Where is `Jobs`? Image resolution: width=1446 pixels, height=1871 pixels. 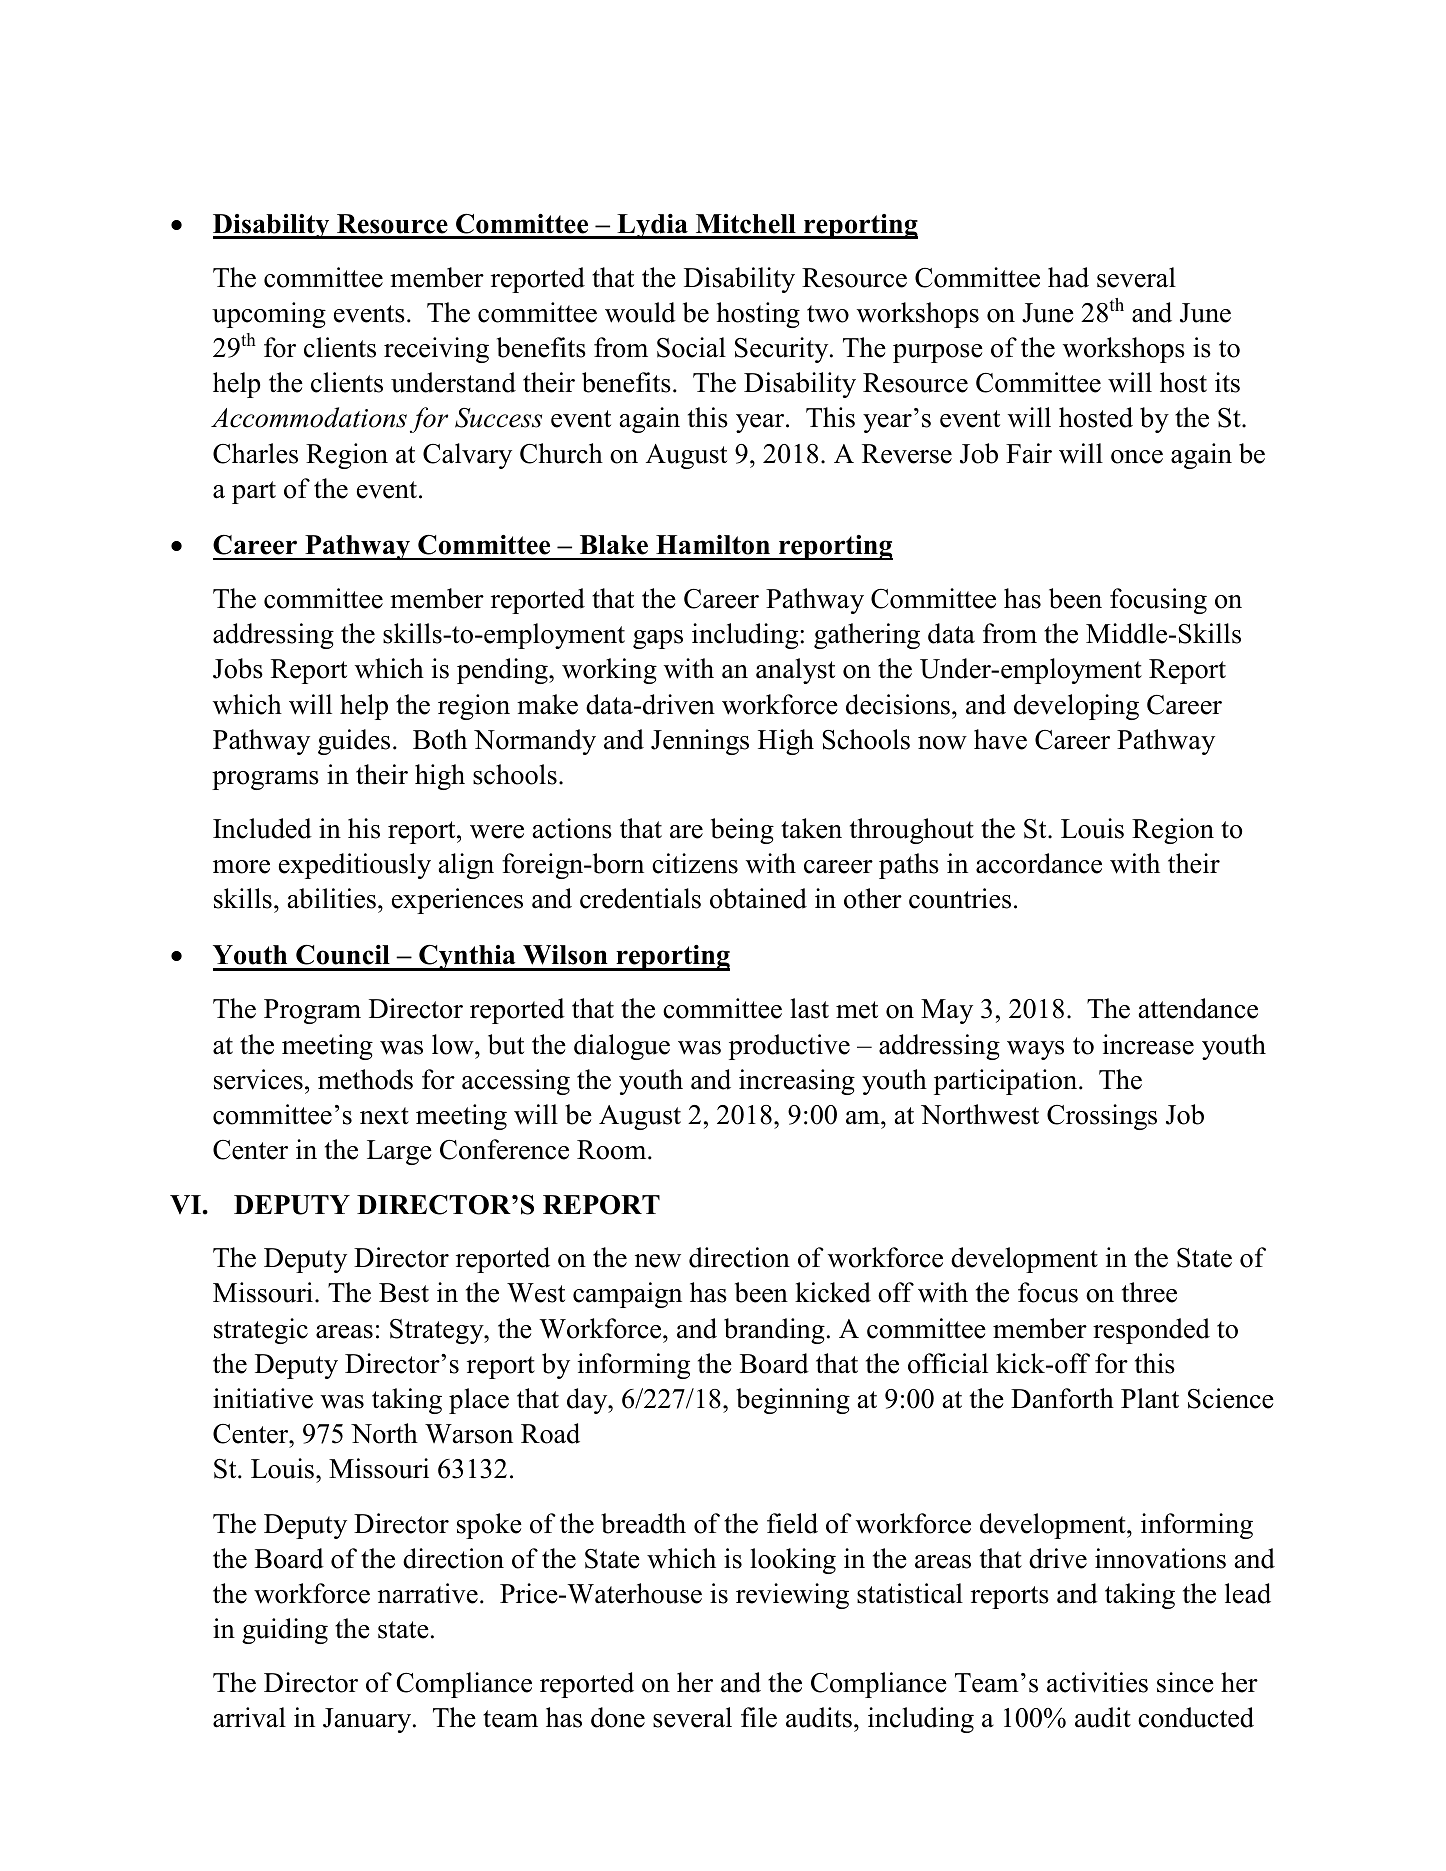
Jobs is located at coordinates (238, 668).
